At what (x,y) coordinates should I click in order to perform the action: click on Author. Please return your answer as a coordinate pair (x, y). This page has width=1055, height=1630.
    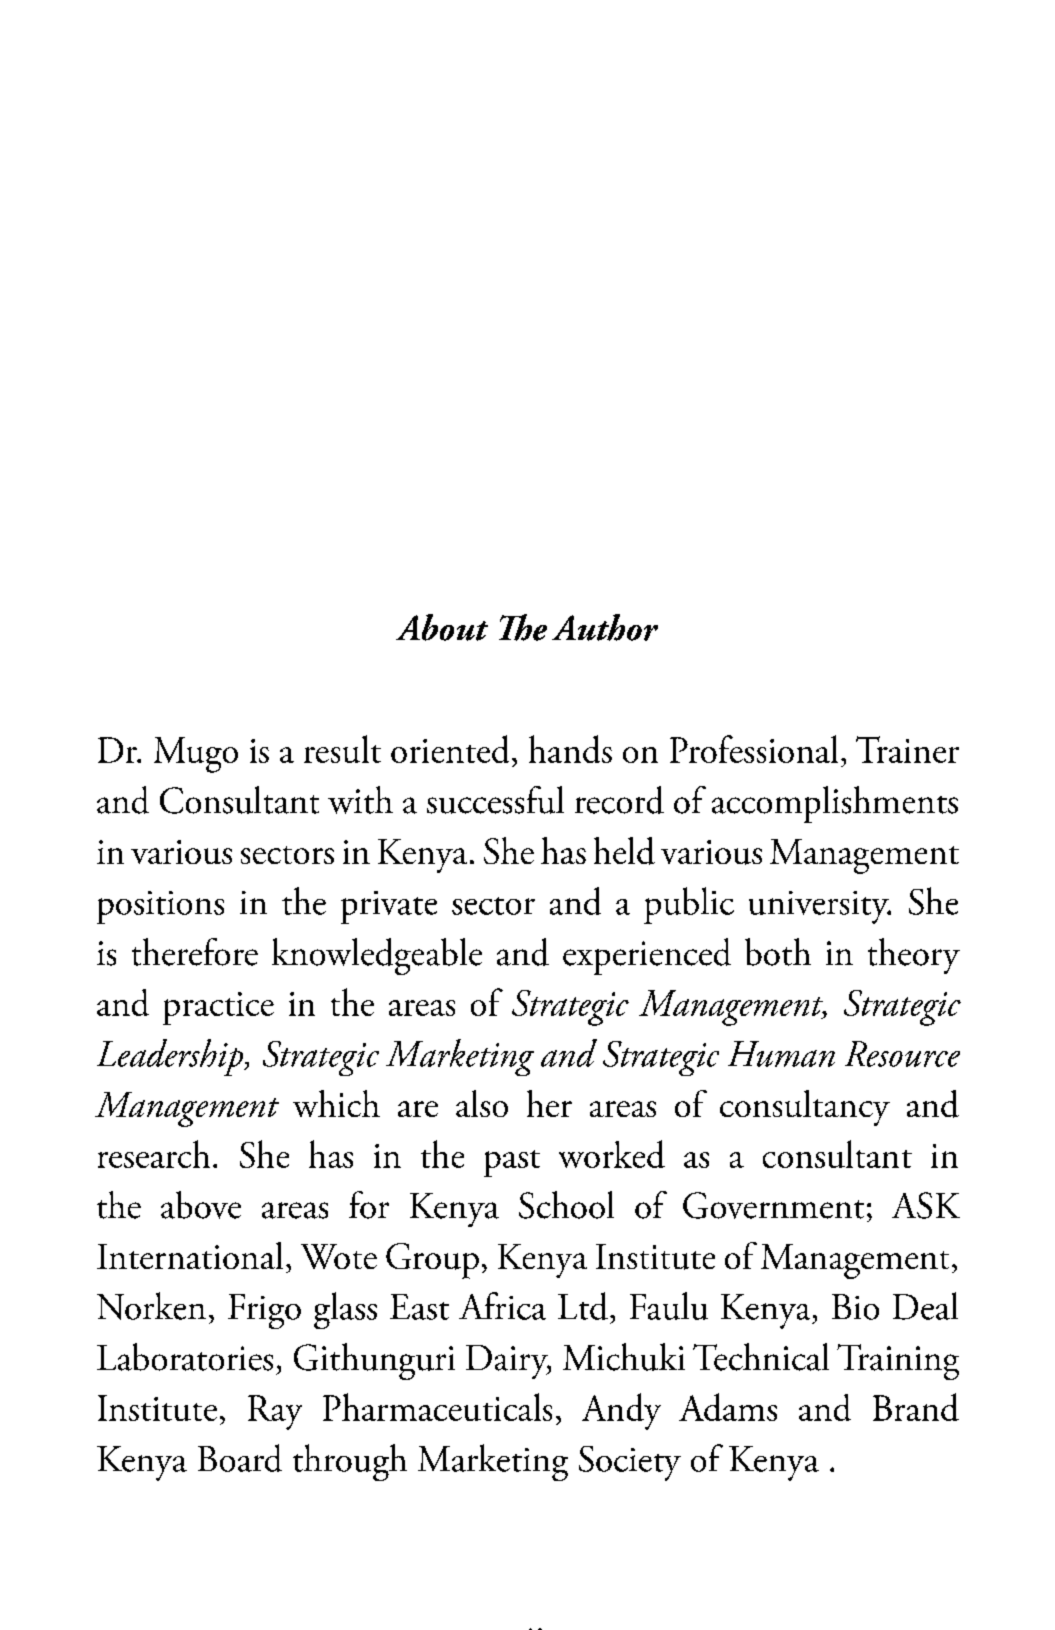
    Looking at the image, I should click on (605, 627).
